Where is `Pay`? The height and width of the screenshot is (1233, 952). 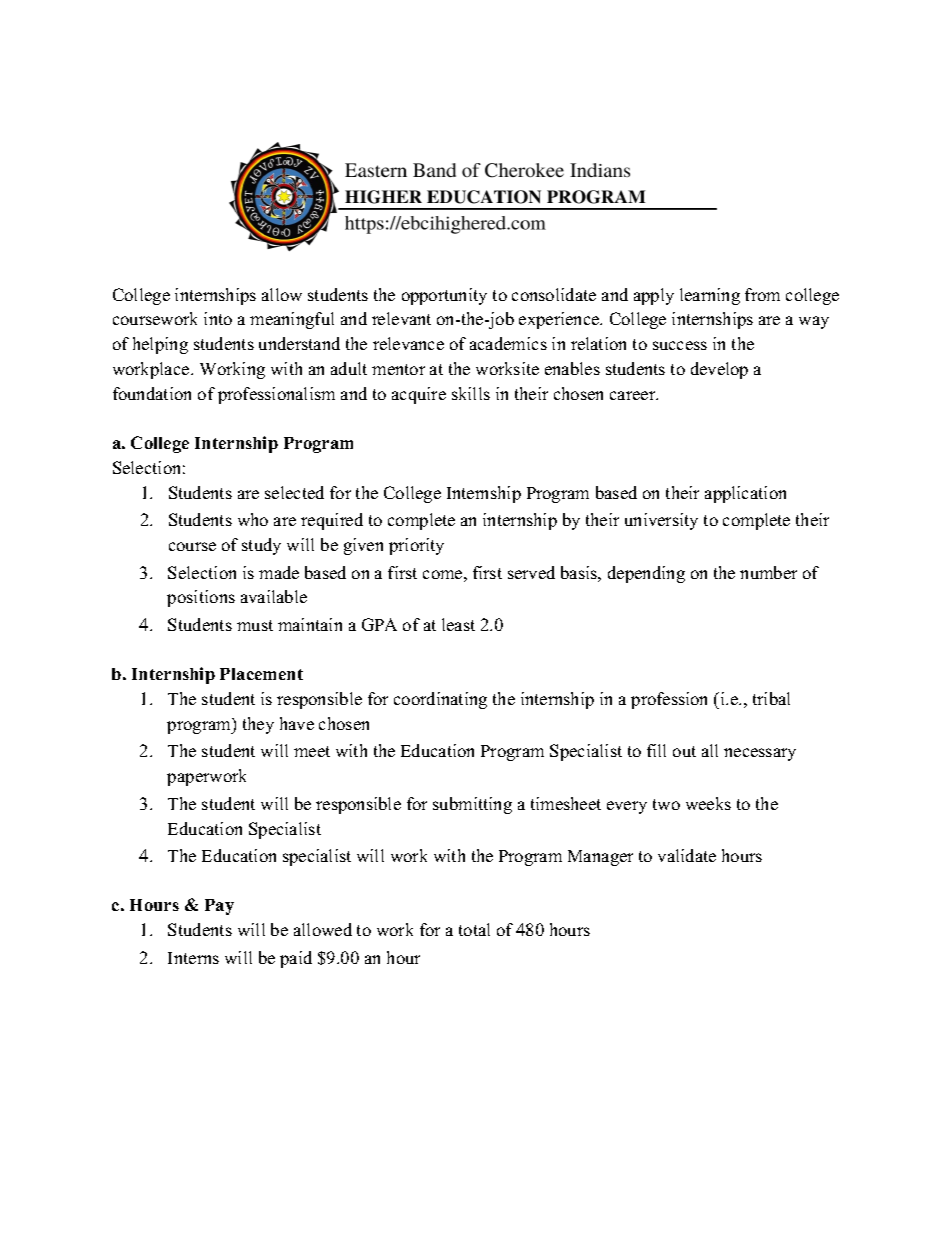
Pay is located at coordinates (219, 907).
